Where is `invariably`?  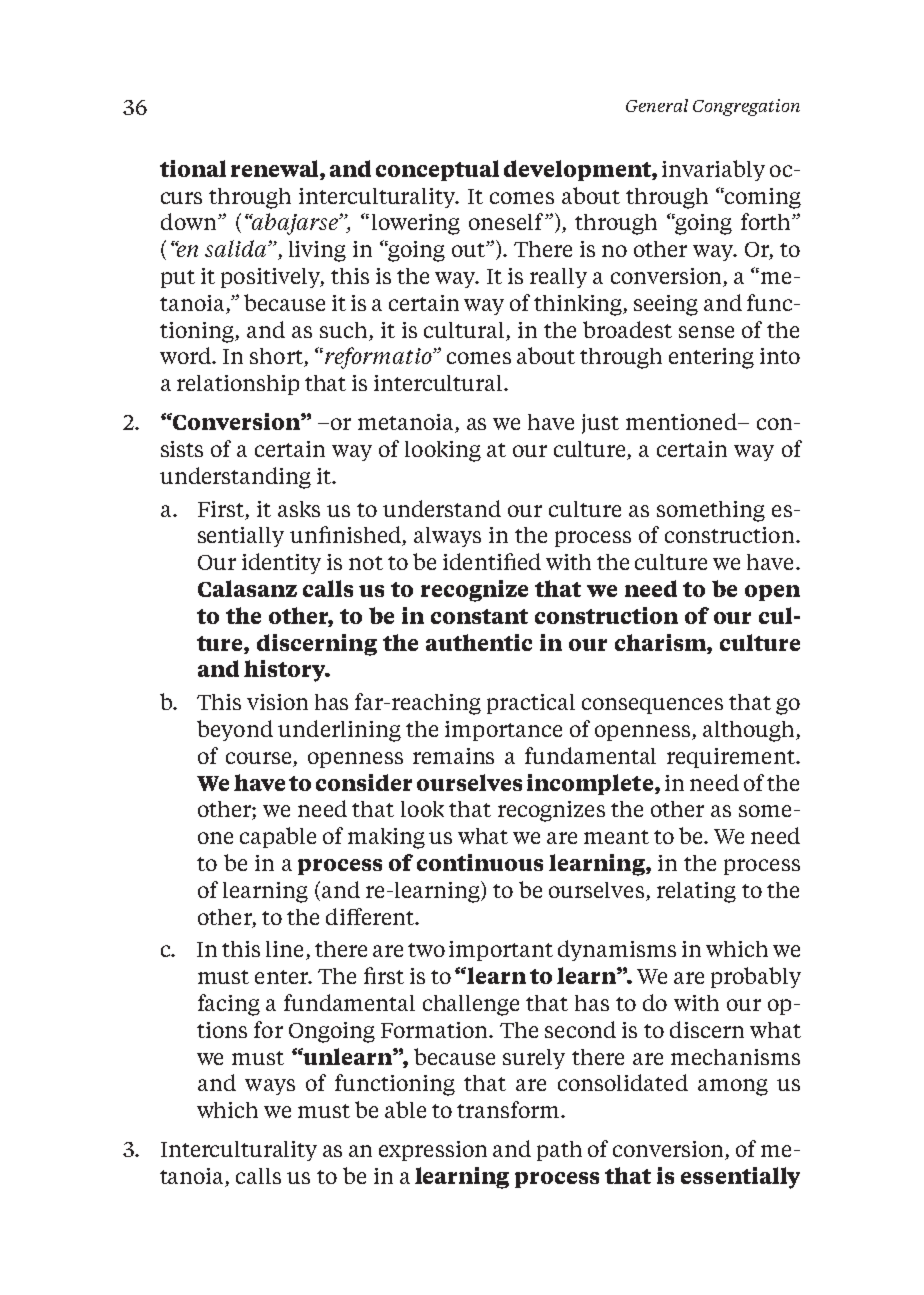 invariably is located at coordinates (713, 170).
